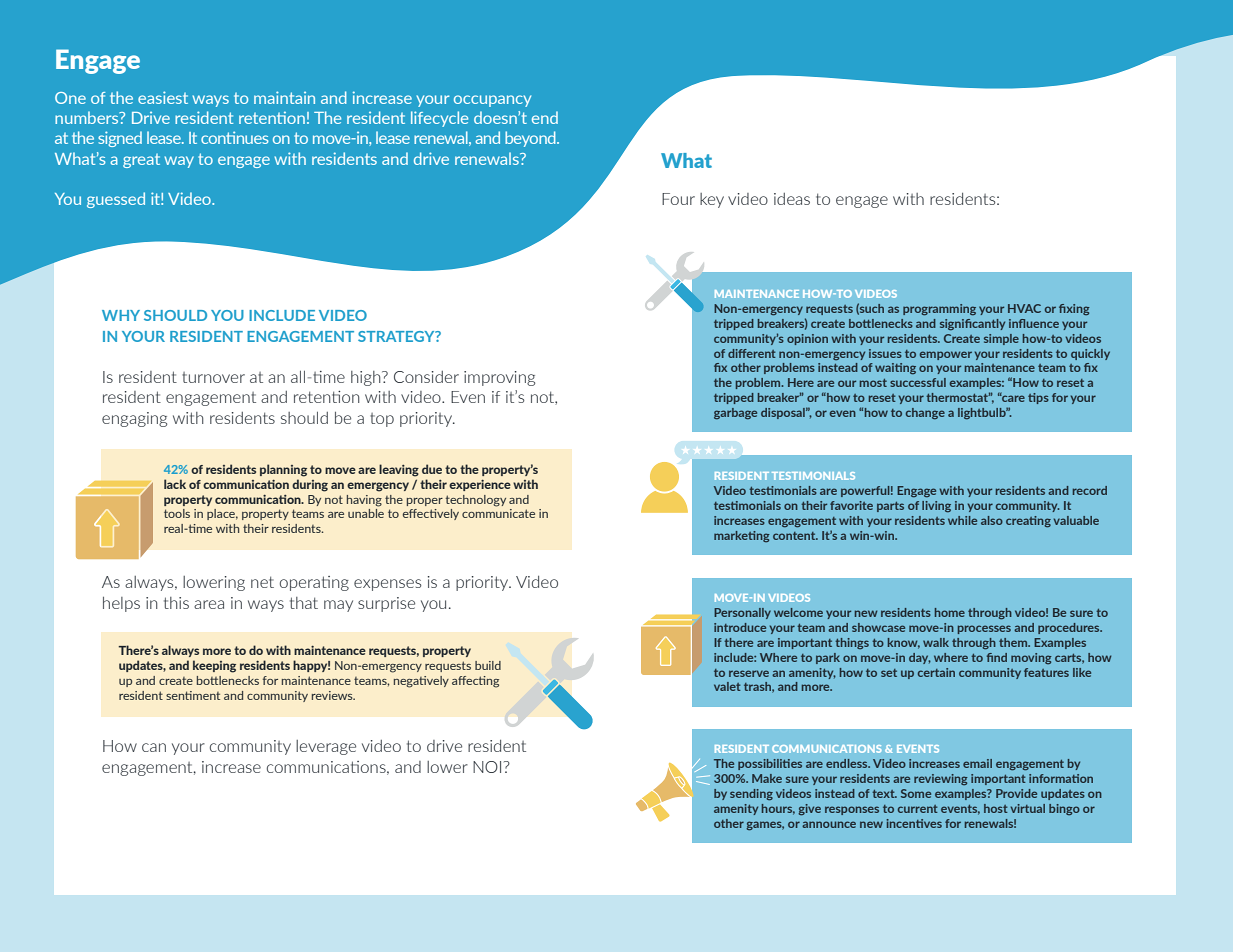  What do you see at coordinates (946, 355) in the screenshot?
I see `empower` at bounding box center [946, 355].
